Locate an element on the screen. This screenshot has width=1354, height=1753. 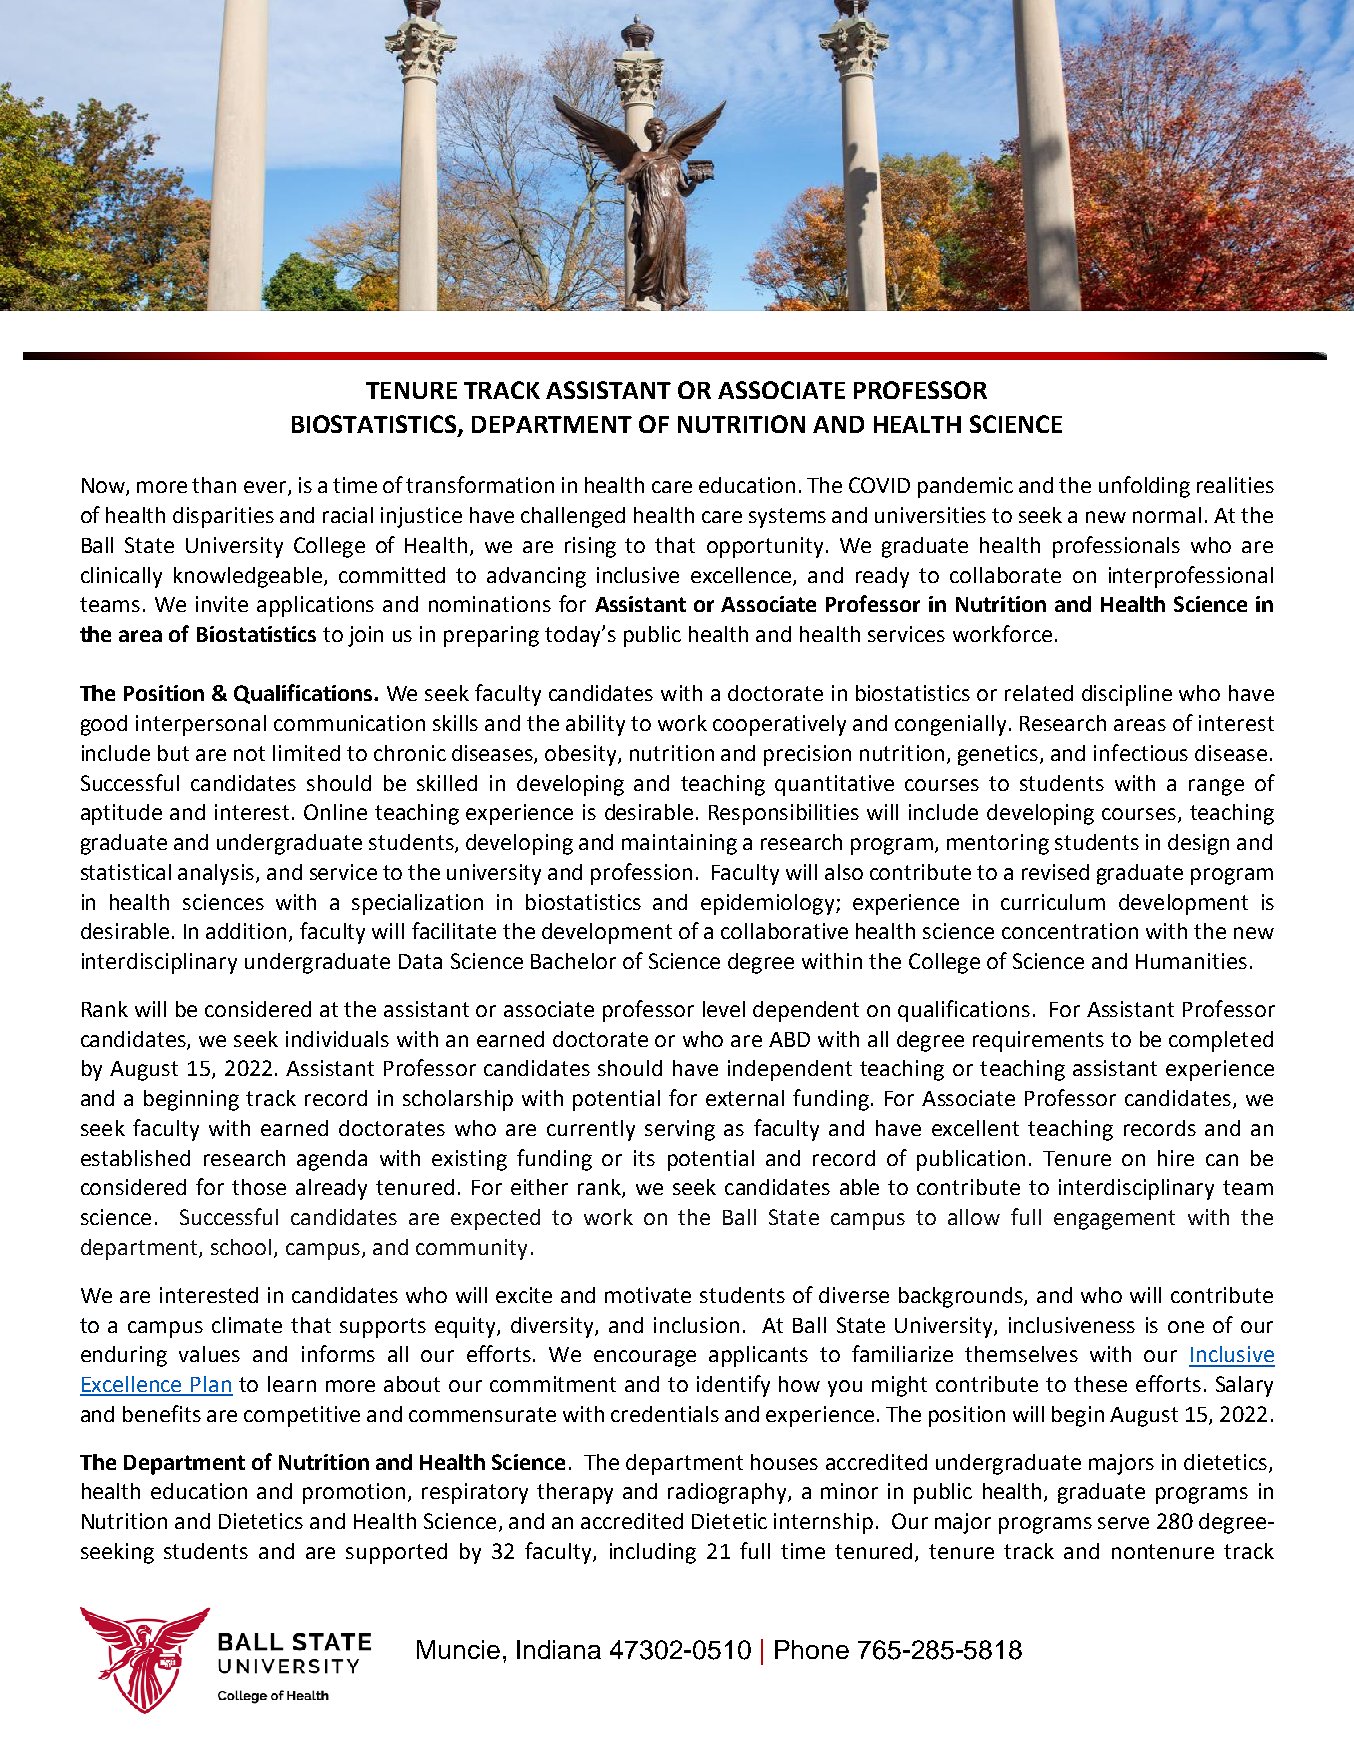
inclusion is located at coordinates (696, 1325).
